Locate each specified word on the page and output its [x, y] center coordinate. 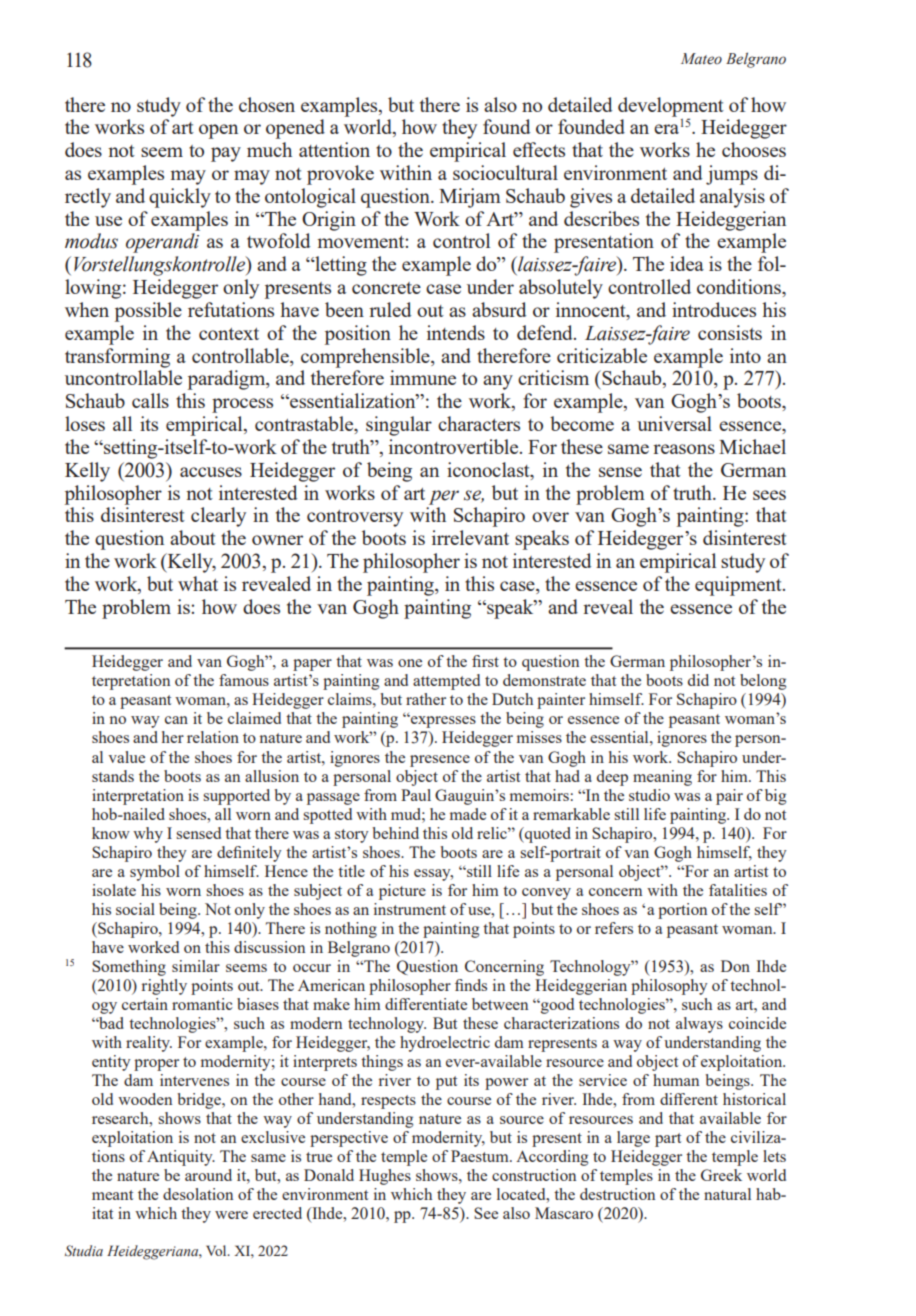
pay [226, 154]
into [745, 355]
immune [423, 377]
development [671, 107]
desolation [198, 1194]
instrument [410, 909]
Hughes [385, 1177]
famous [244, 680]
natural [727, 1194]
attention [334, 149]
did [698, 680]
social [135, 909]
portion [682, 911]
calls [150, 400]
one [410, 663]
